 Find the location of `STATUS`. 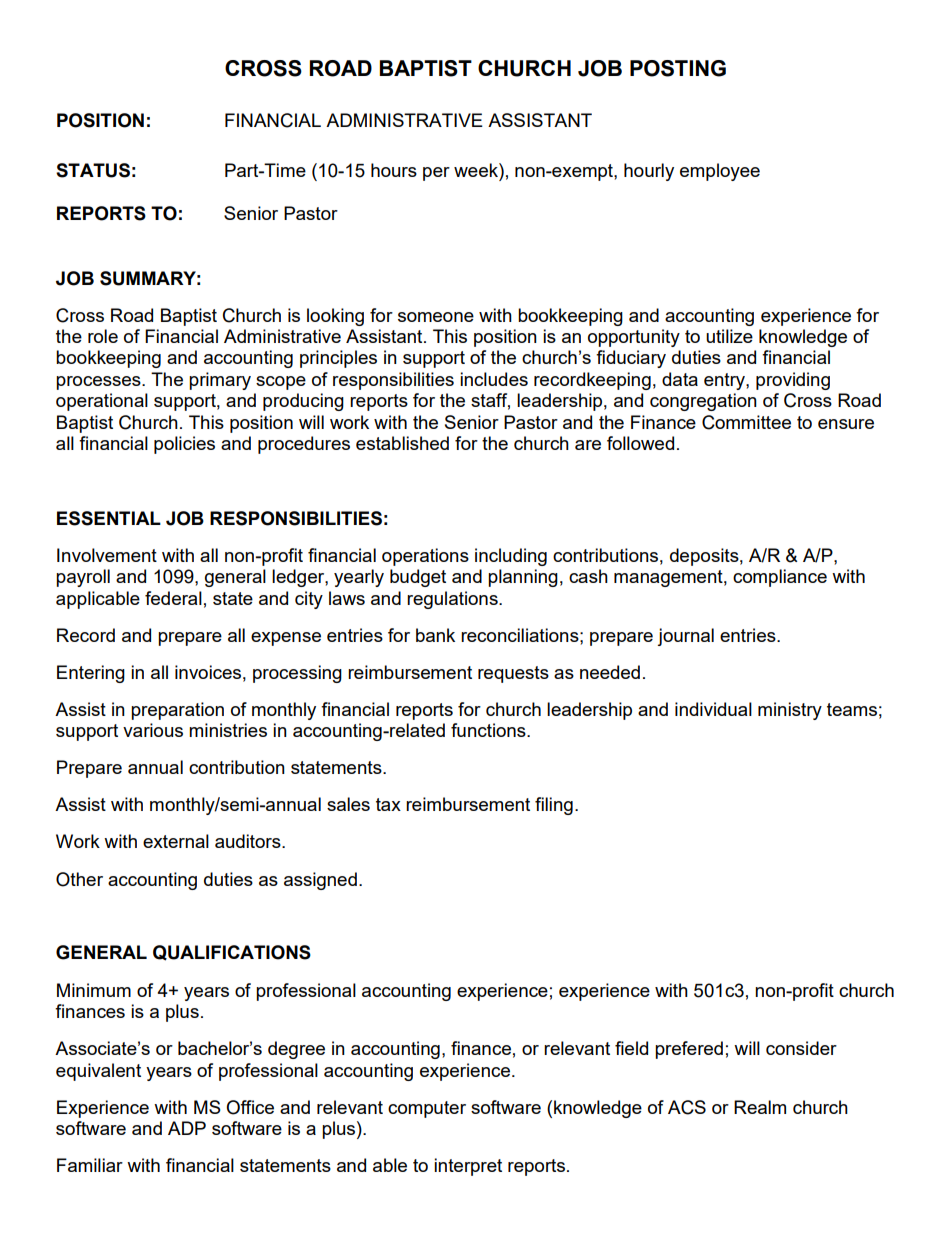

STATUS is located at coordinates (93, 170).
